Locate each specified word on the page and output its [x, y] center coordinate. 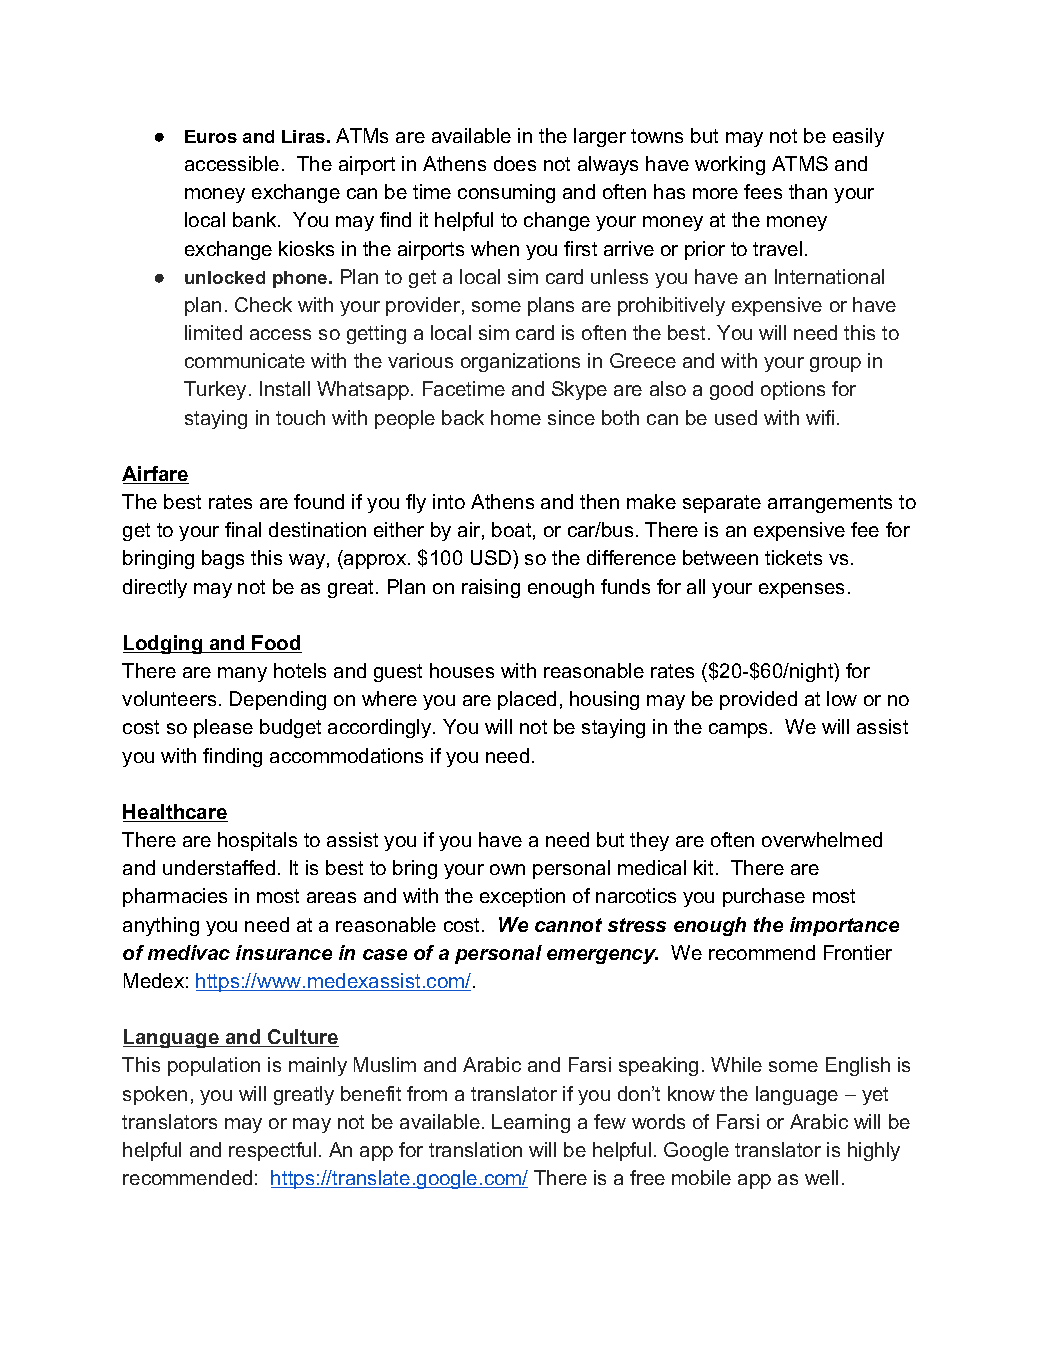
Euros [211, 136]
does [515, 163]
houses [462, 670]
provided [758, 700]
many [242, 674]
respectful [272, 1151]
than [808, 191]
